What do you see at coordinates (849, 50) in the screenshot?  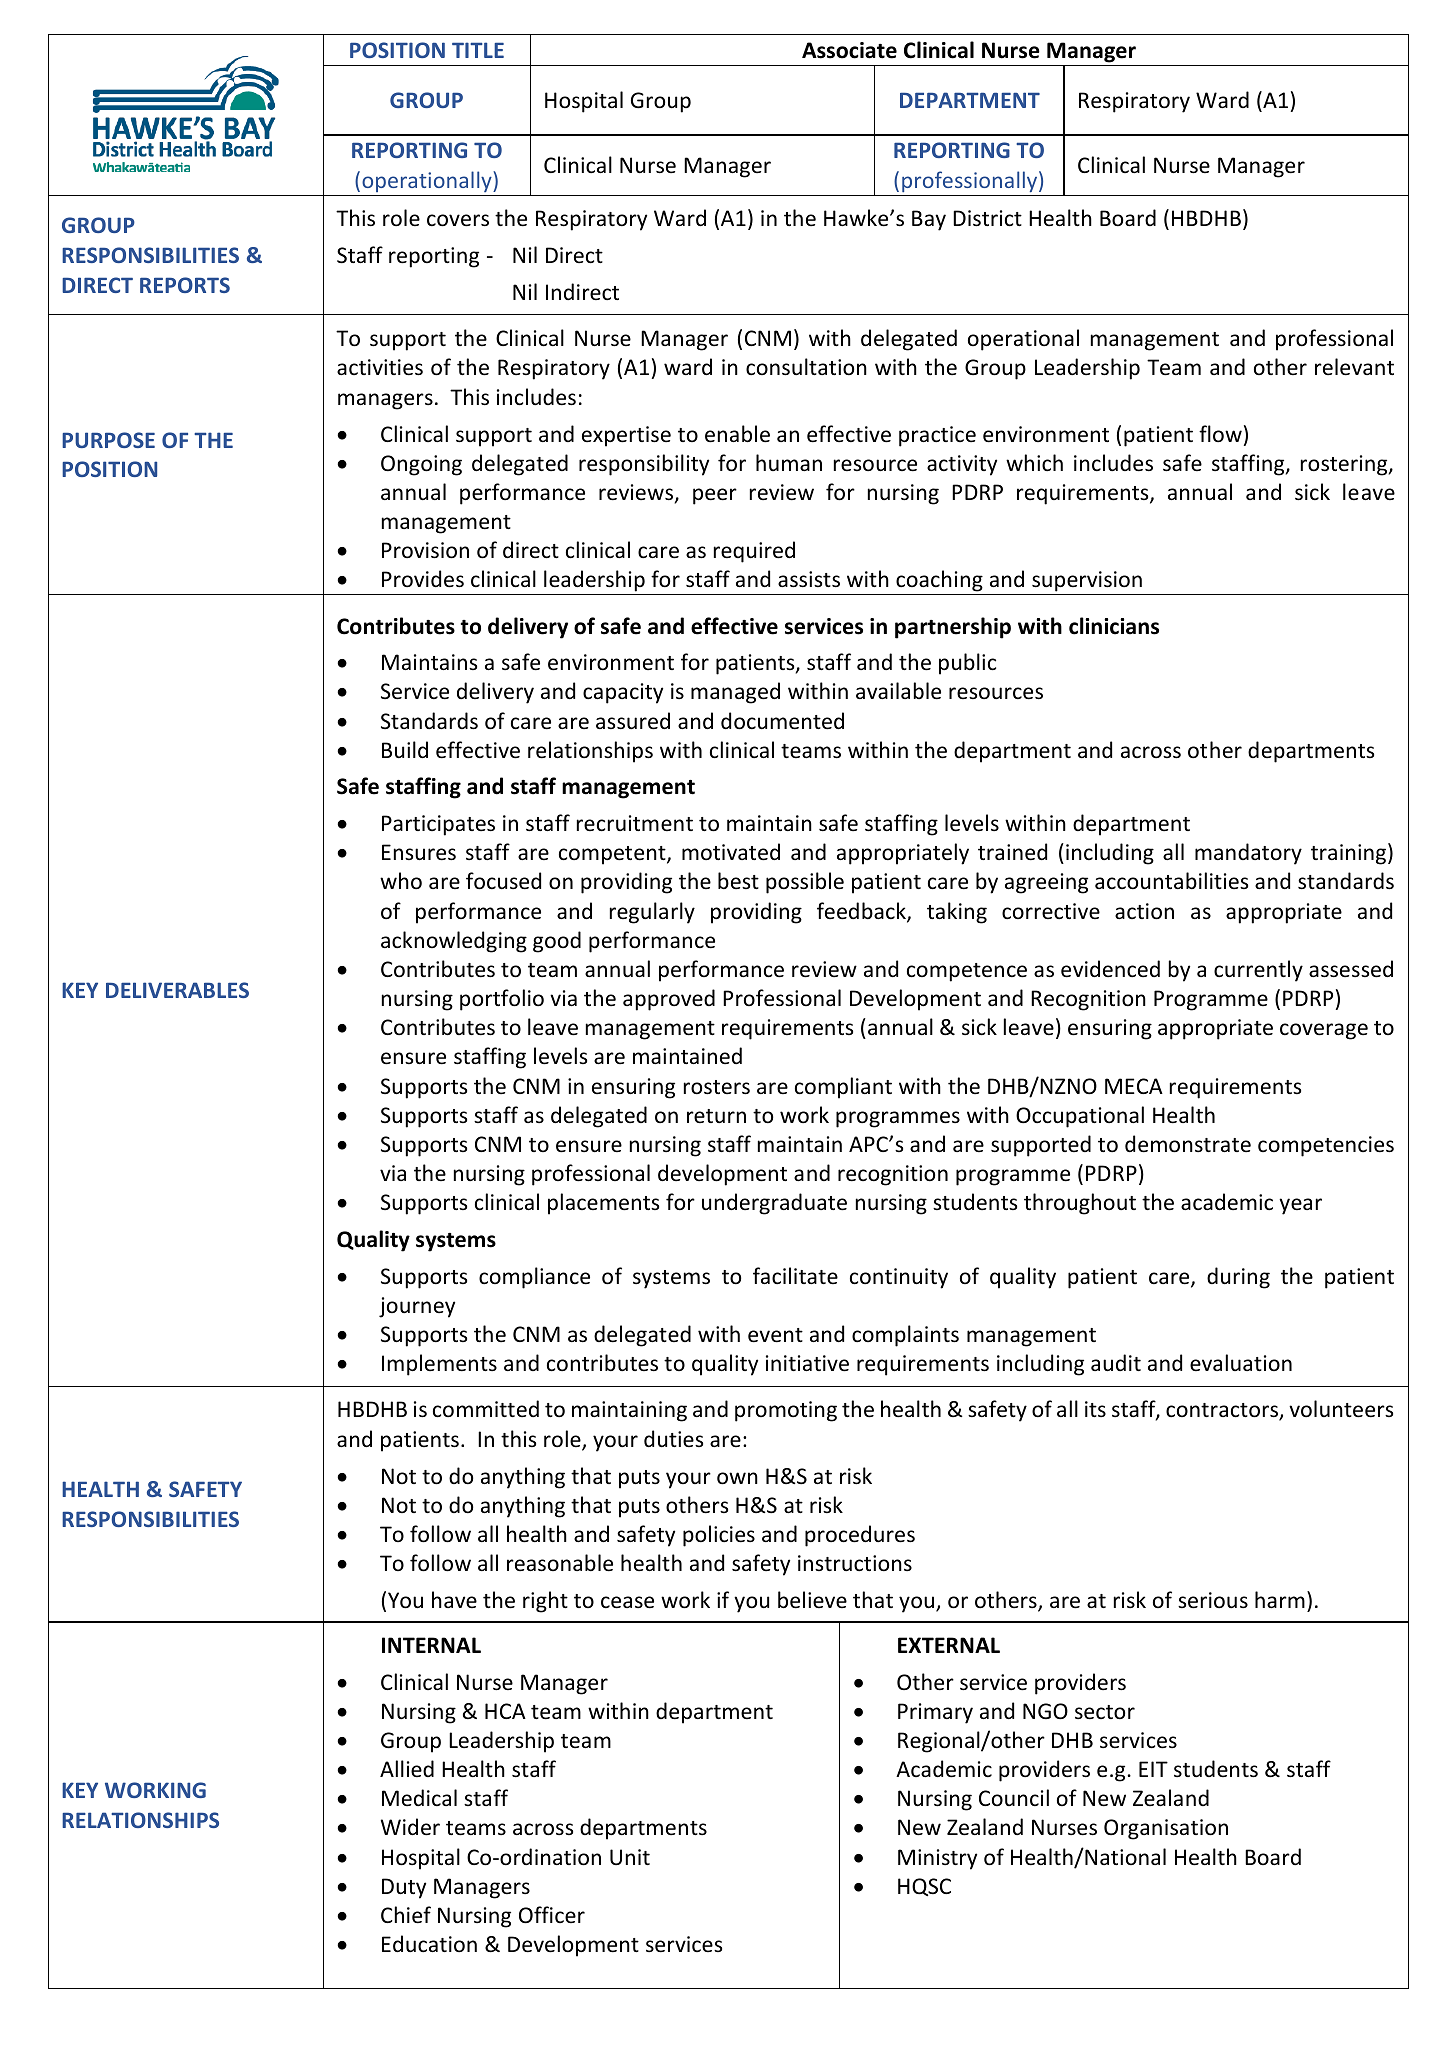 I see `Associate` at bounding box center [849, 50].
